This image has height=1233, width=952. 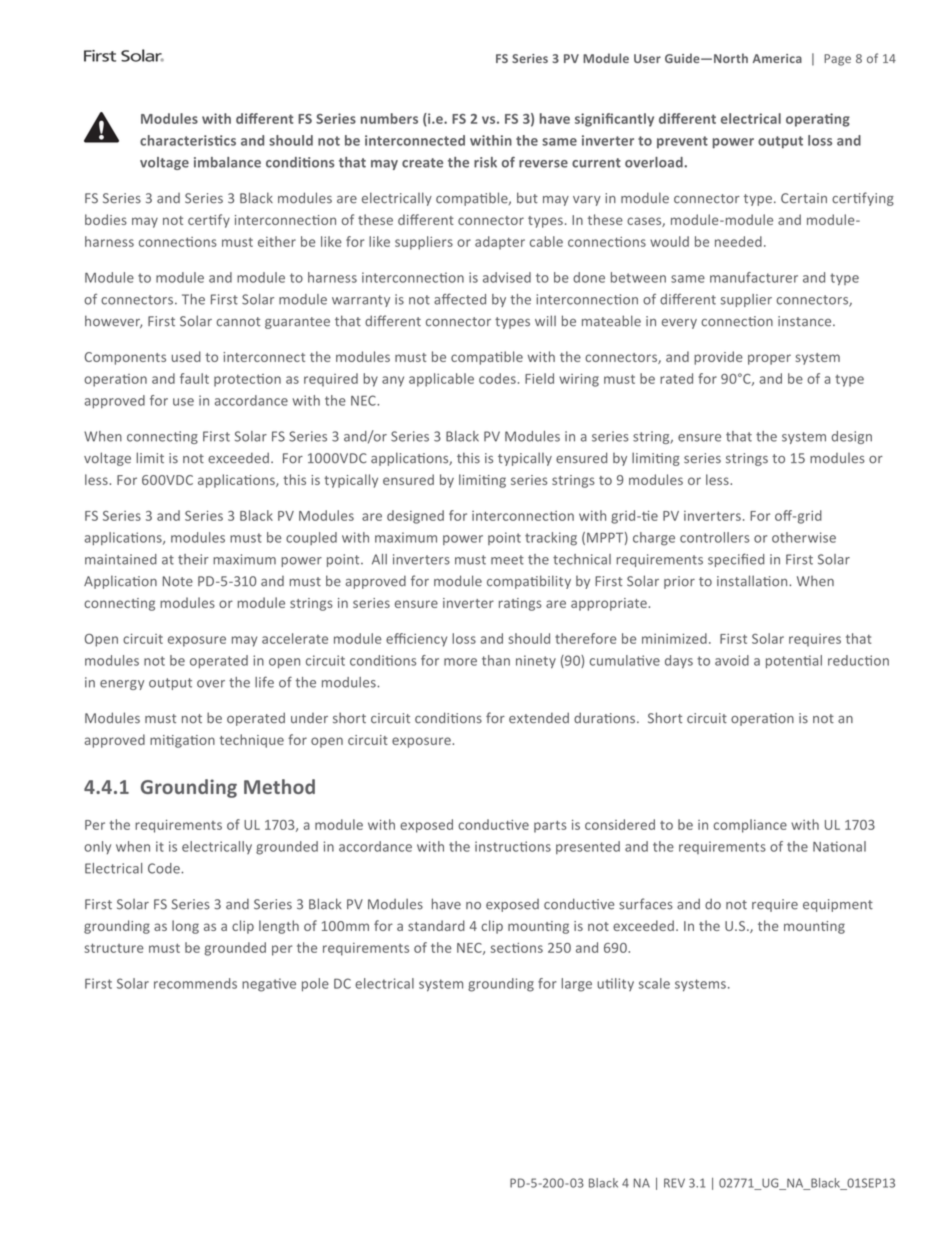 I want to click on America, so click(x=777, y=58).
